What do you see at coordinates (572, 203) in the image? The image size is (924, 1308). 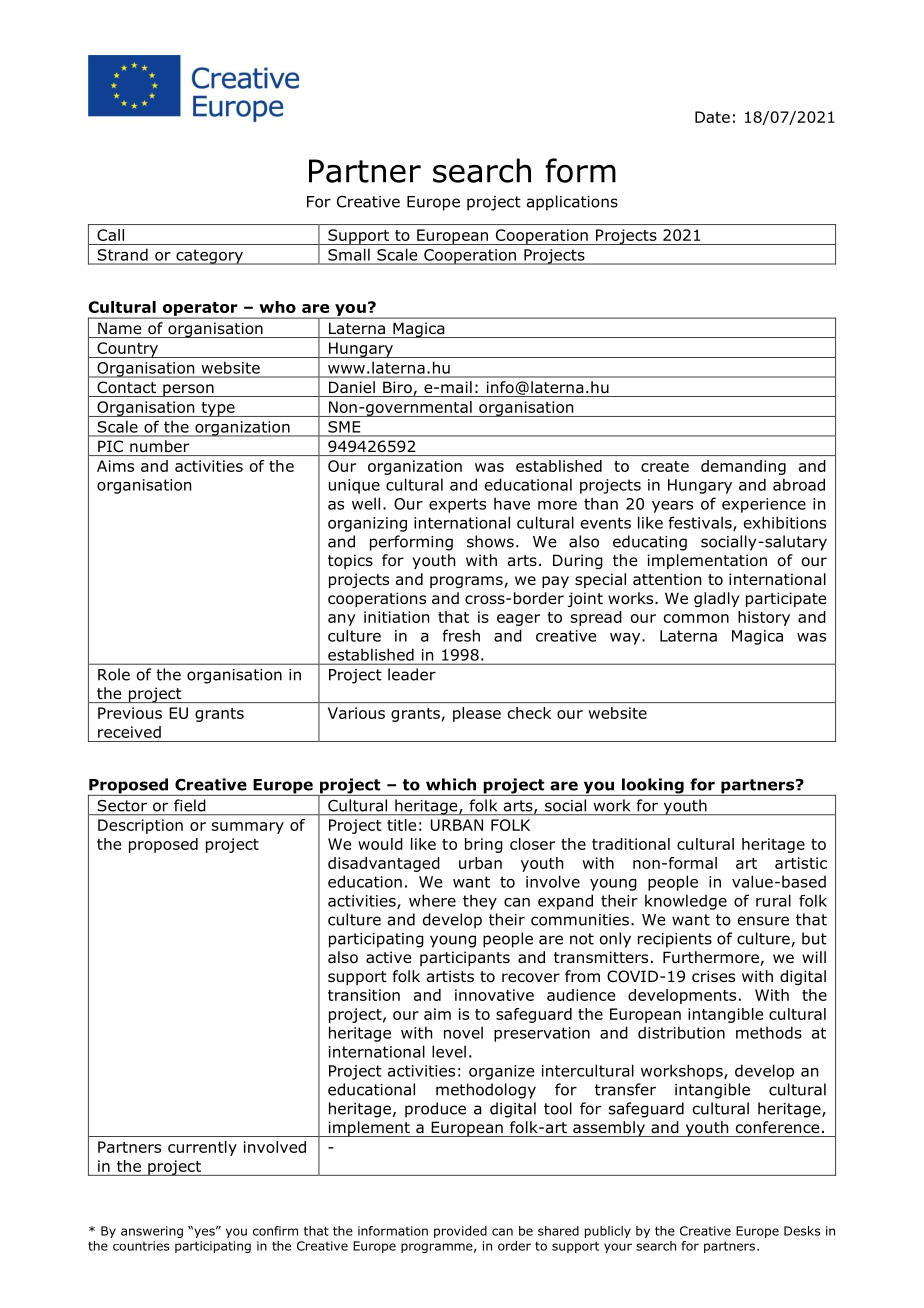 I see `applications` at bounding box center [572, 203].
